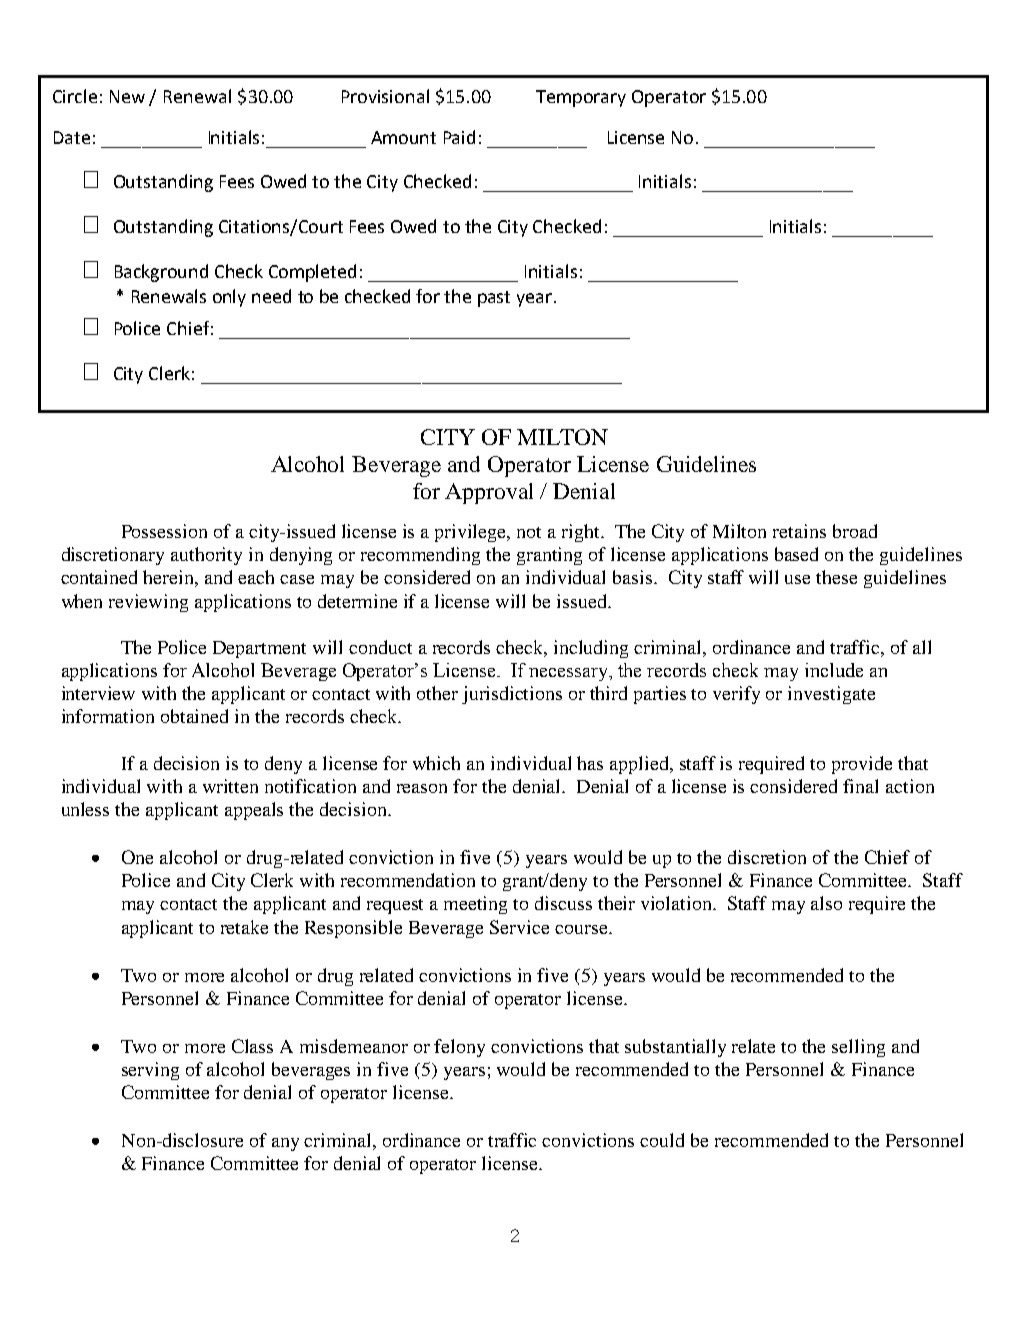 The height and width of the document is (1331, 1029). Describe the element at coordinates (72, 137) in the document. I see `Date` at that location.
